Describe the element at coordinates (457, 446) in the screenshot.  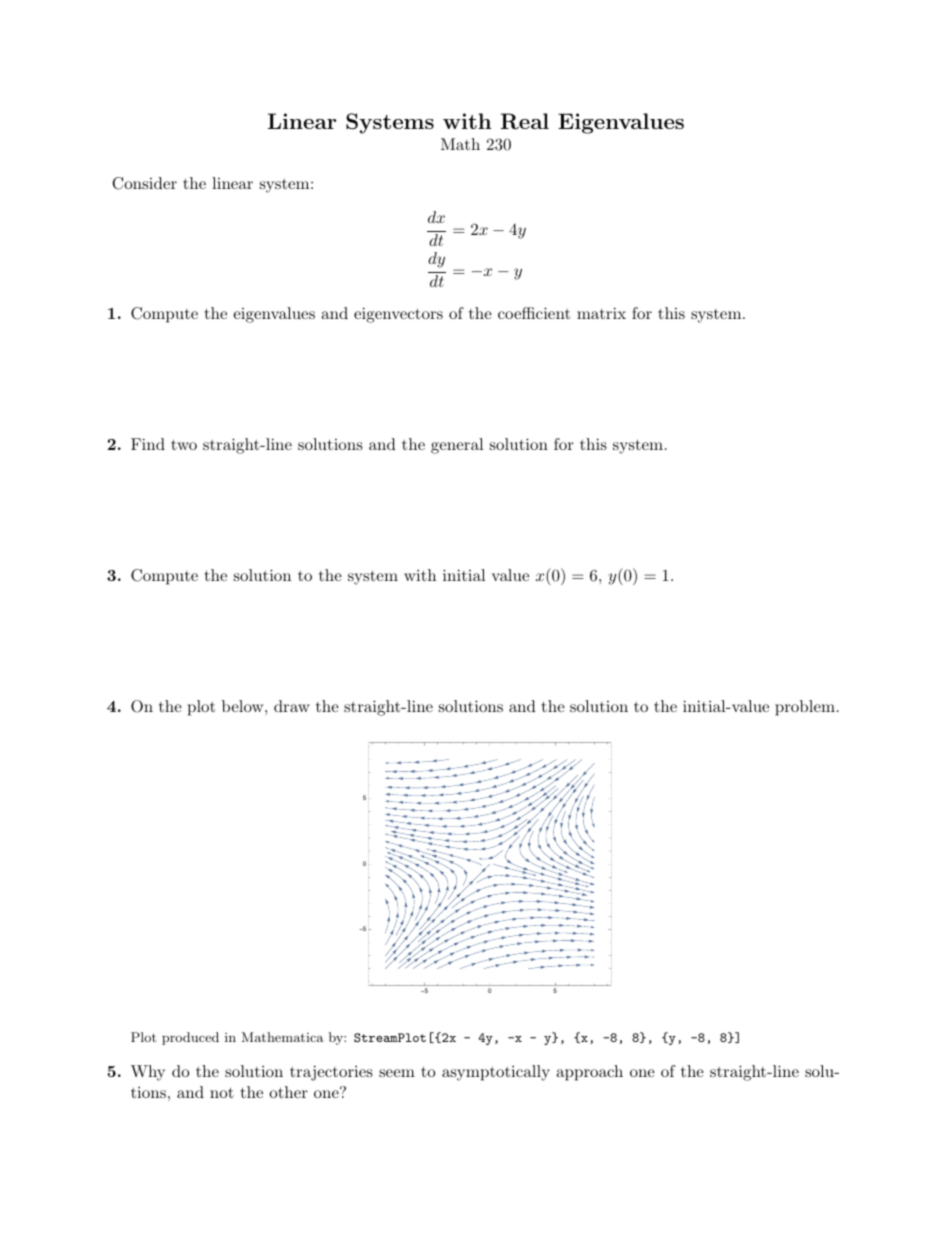
I see `general` at that location.
